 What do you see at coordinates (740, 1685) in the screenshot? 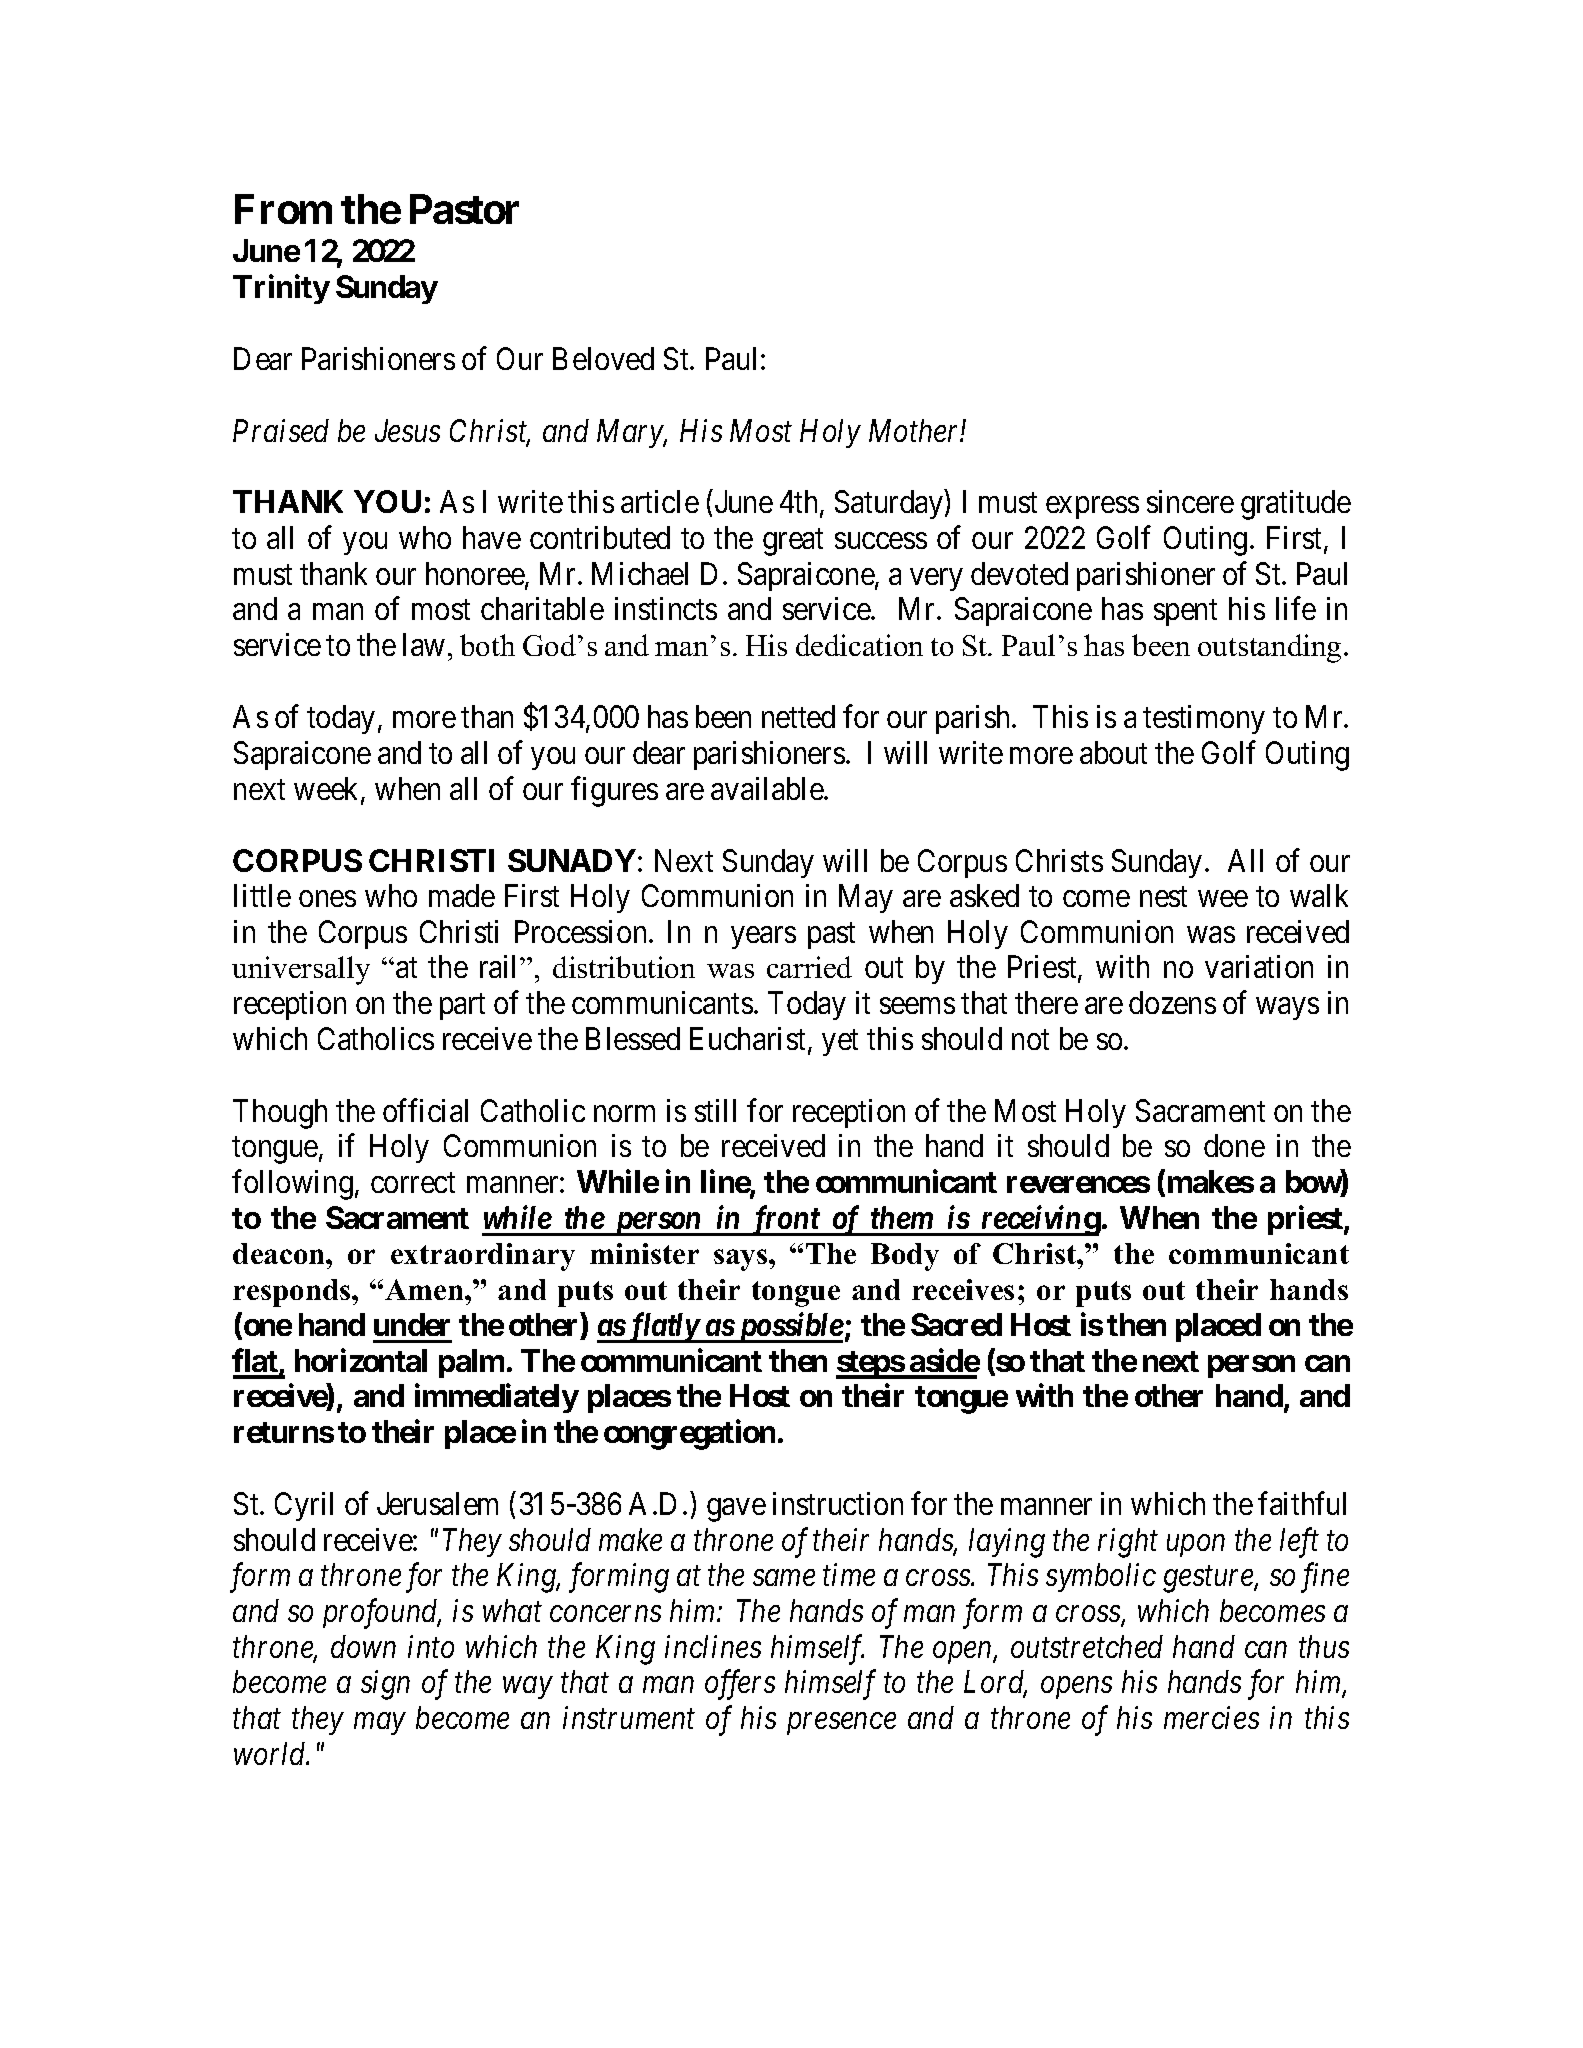
I see `offers` at bounding box center [740, 1685].
